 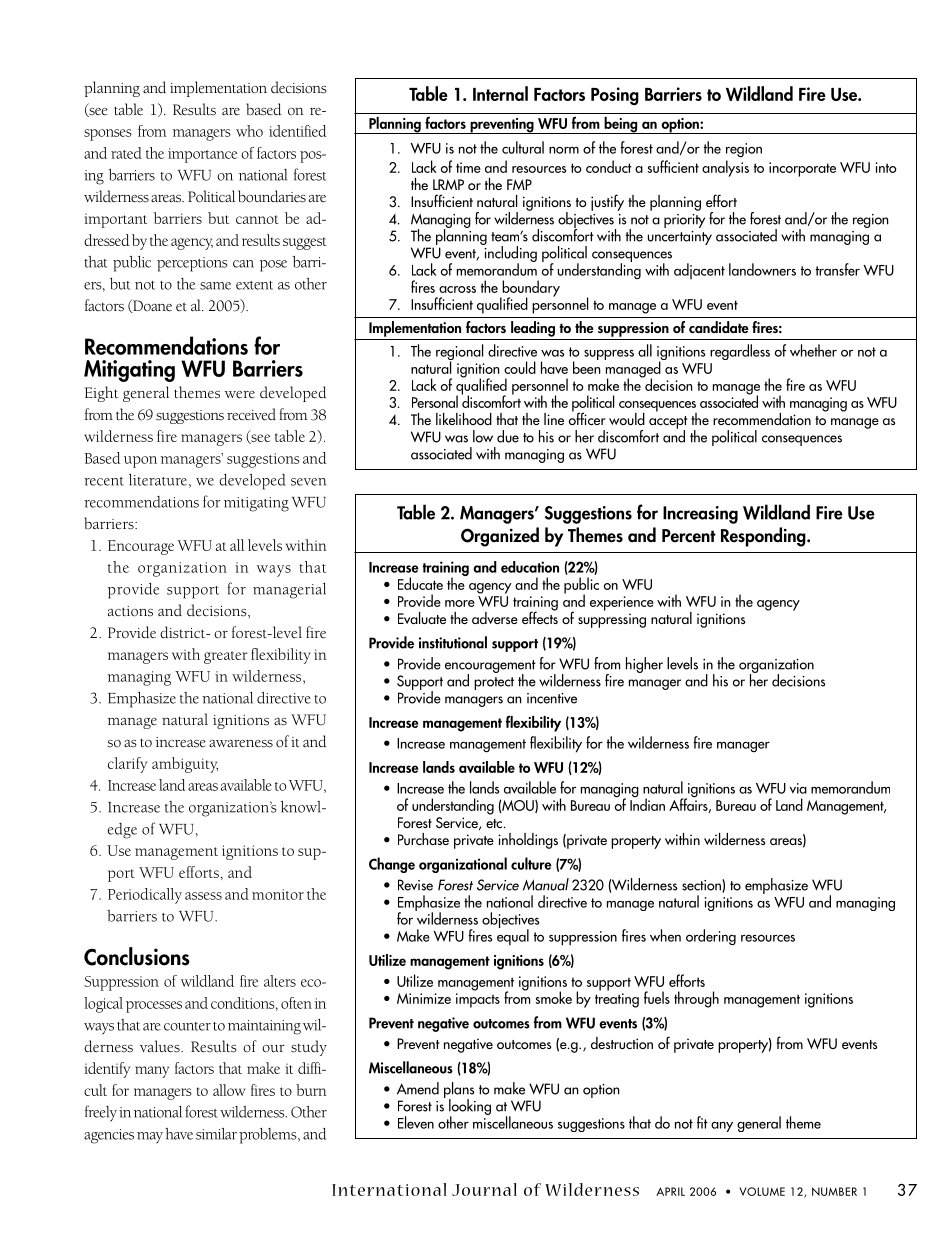 I want to click on who, so click(x=249, y=131).
